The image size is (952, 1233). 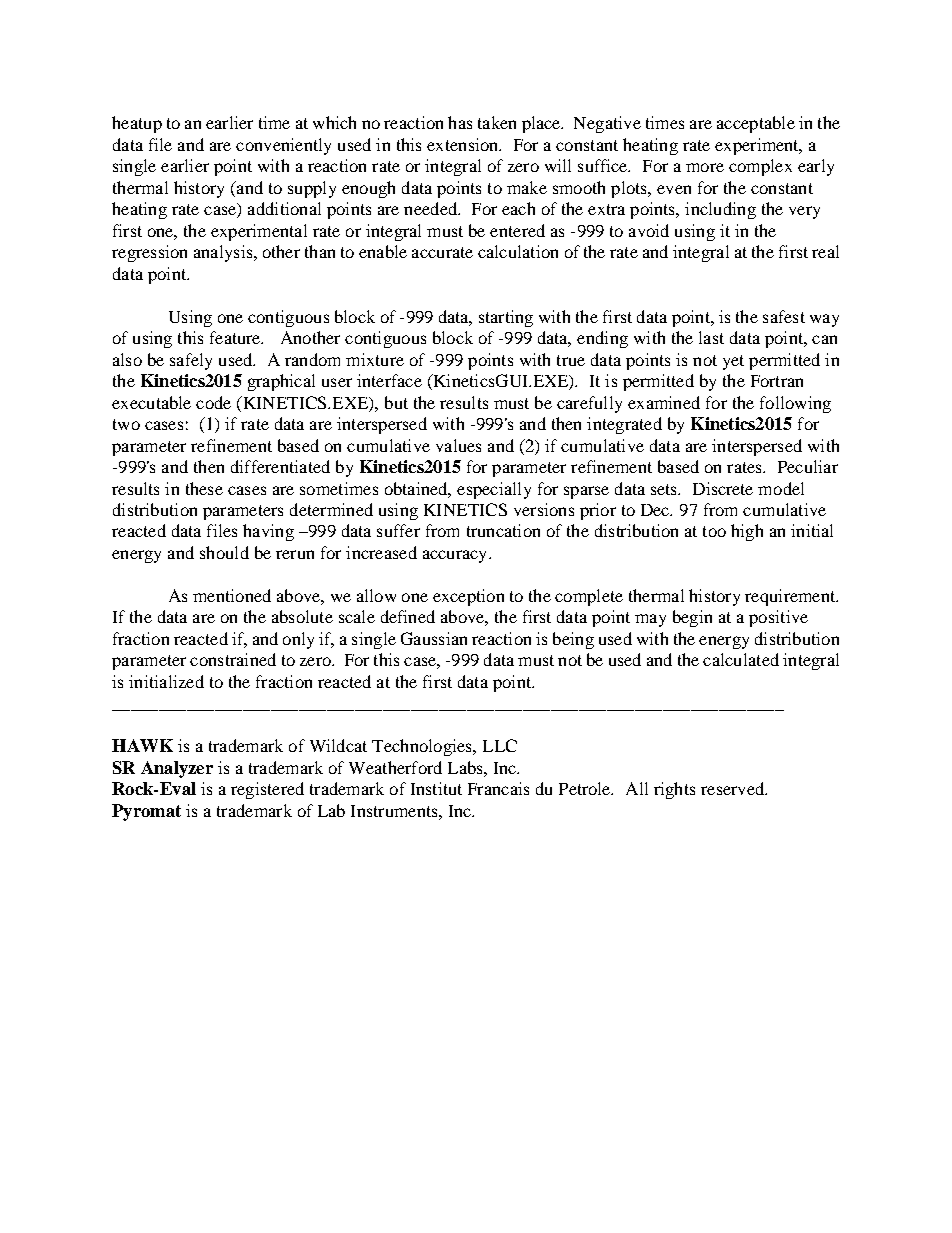 What do you see at coordinates (506, 318) in the document?
I see `starting` at bounding box center [506, 318].
